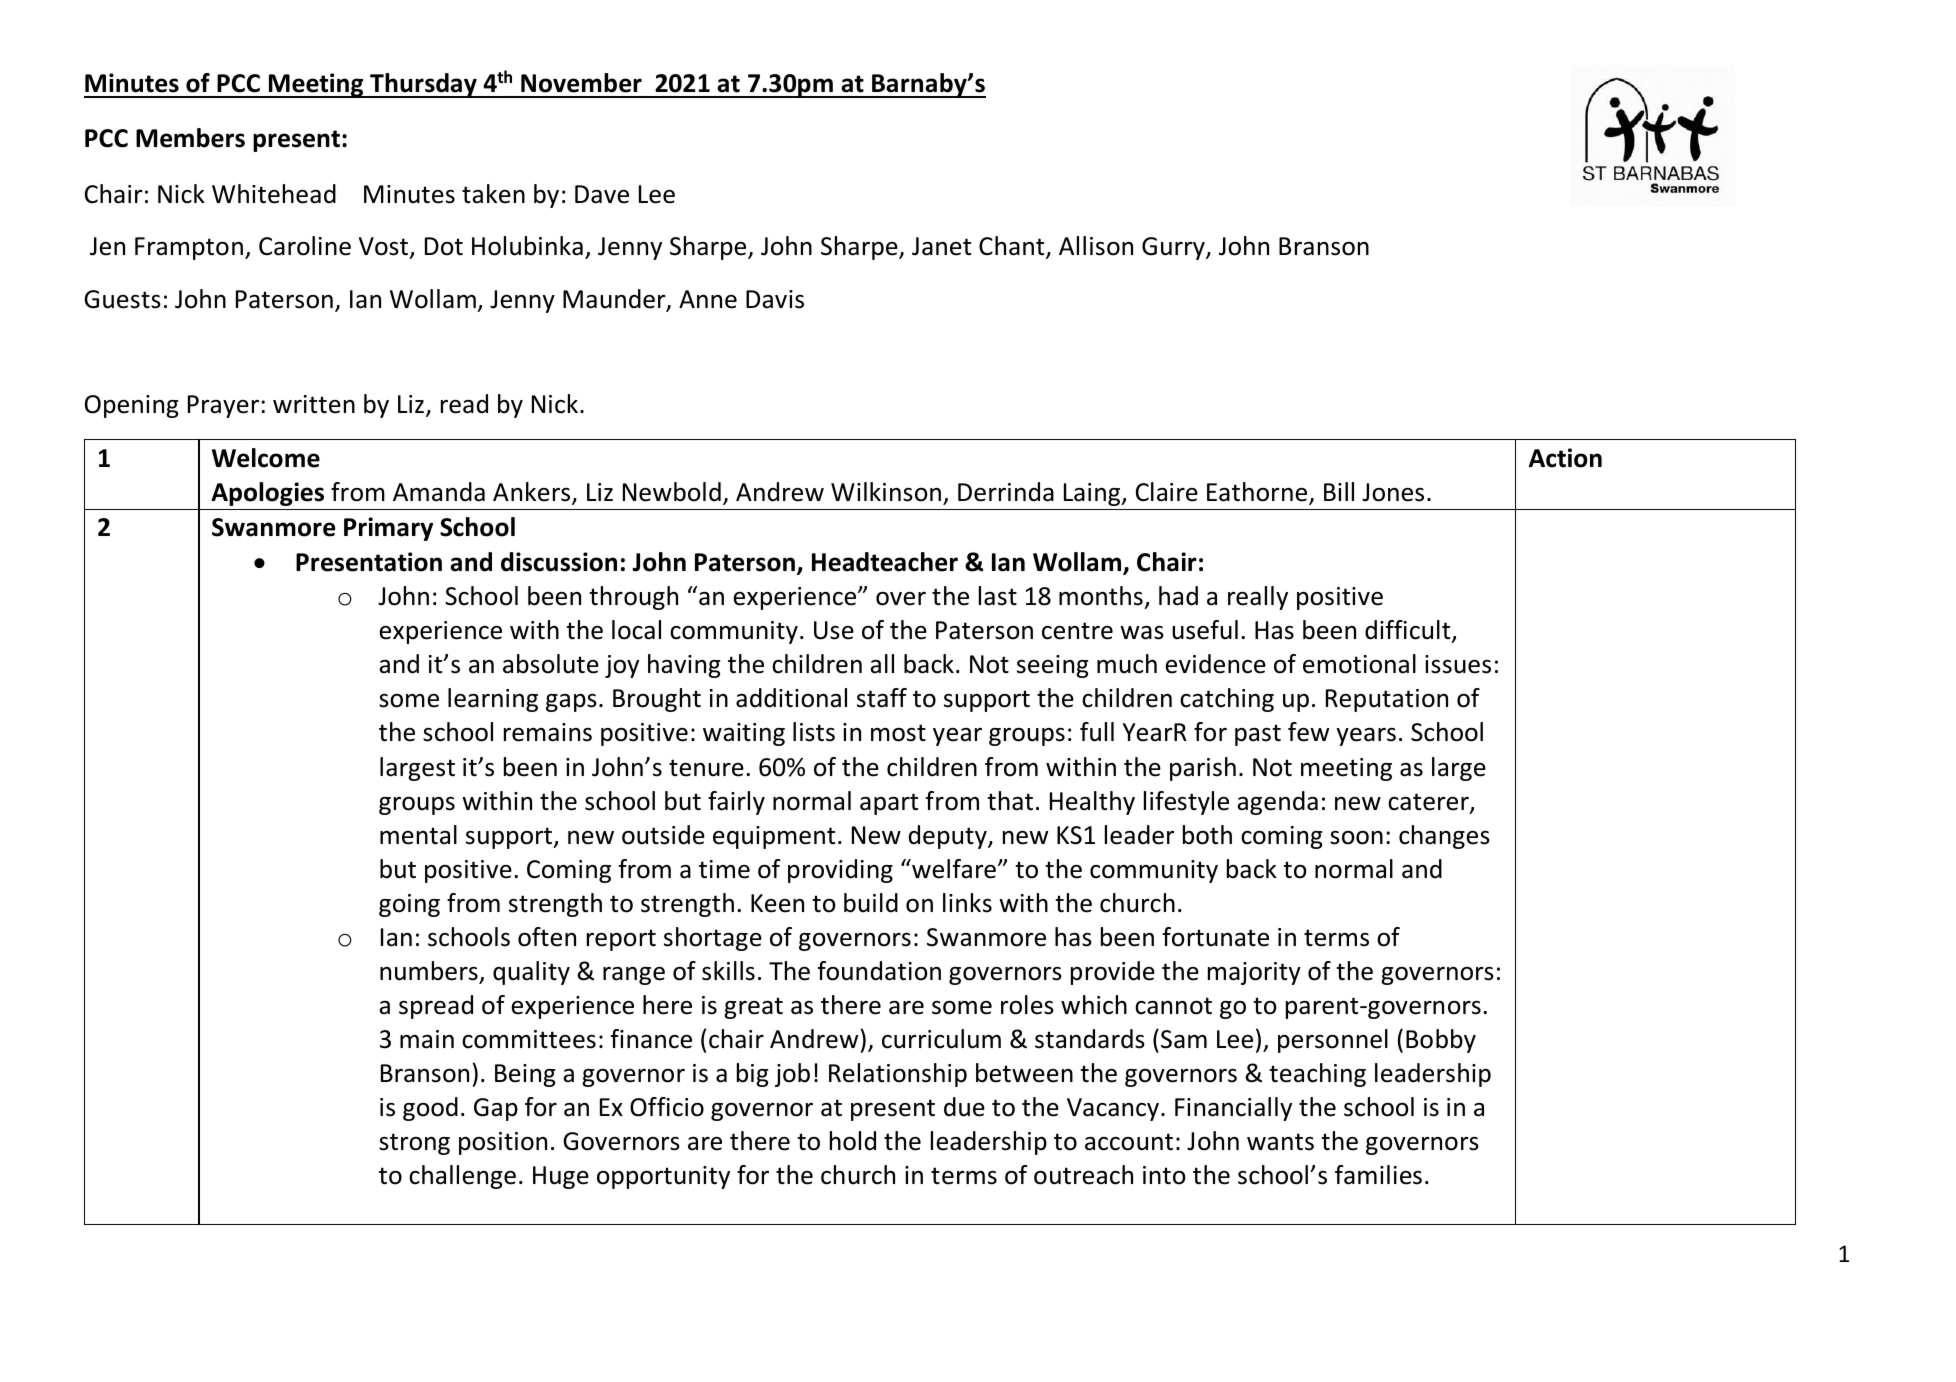  I want to click on caterer, so click(1429, 803).
